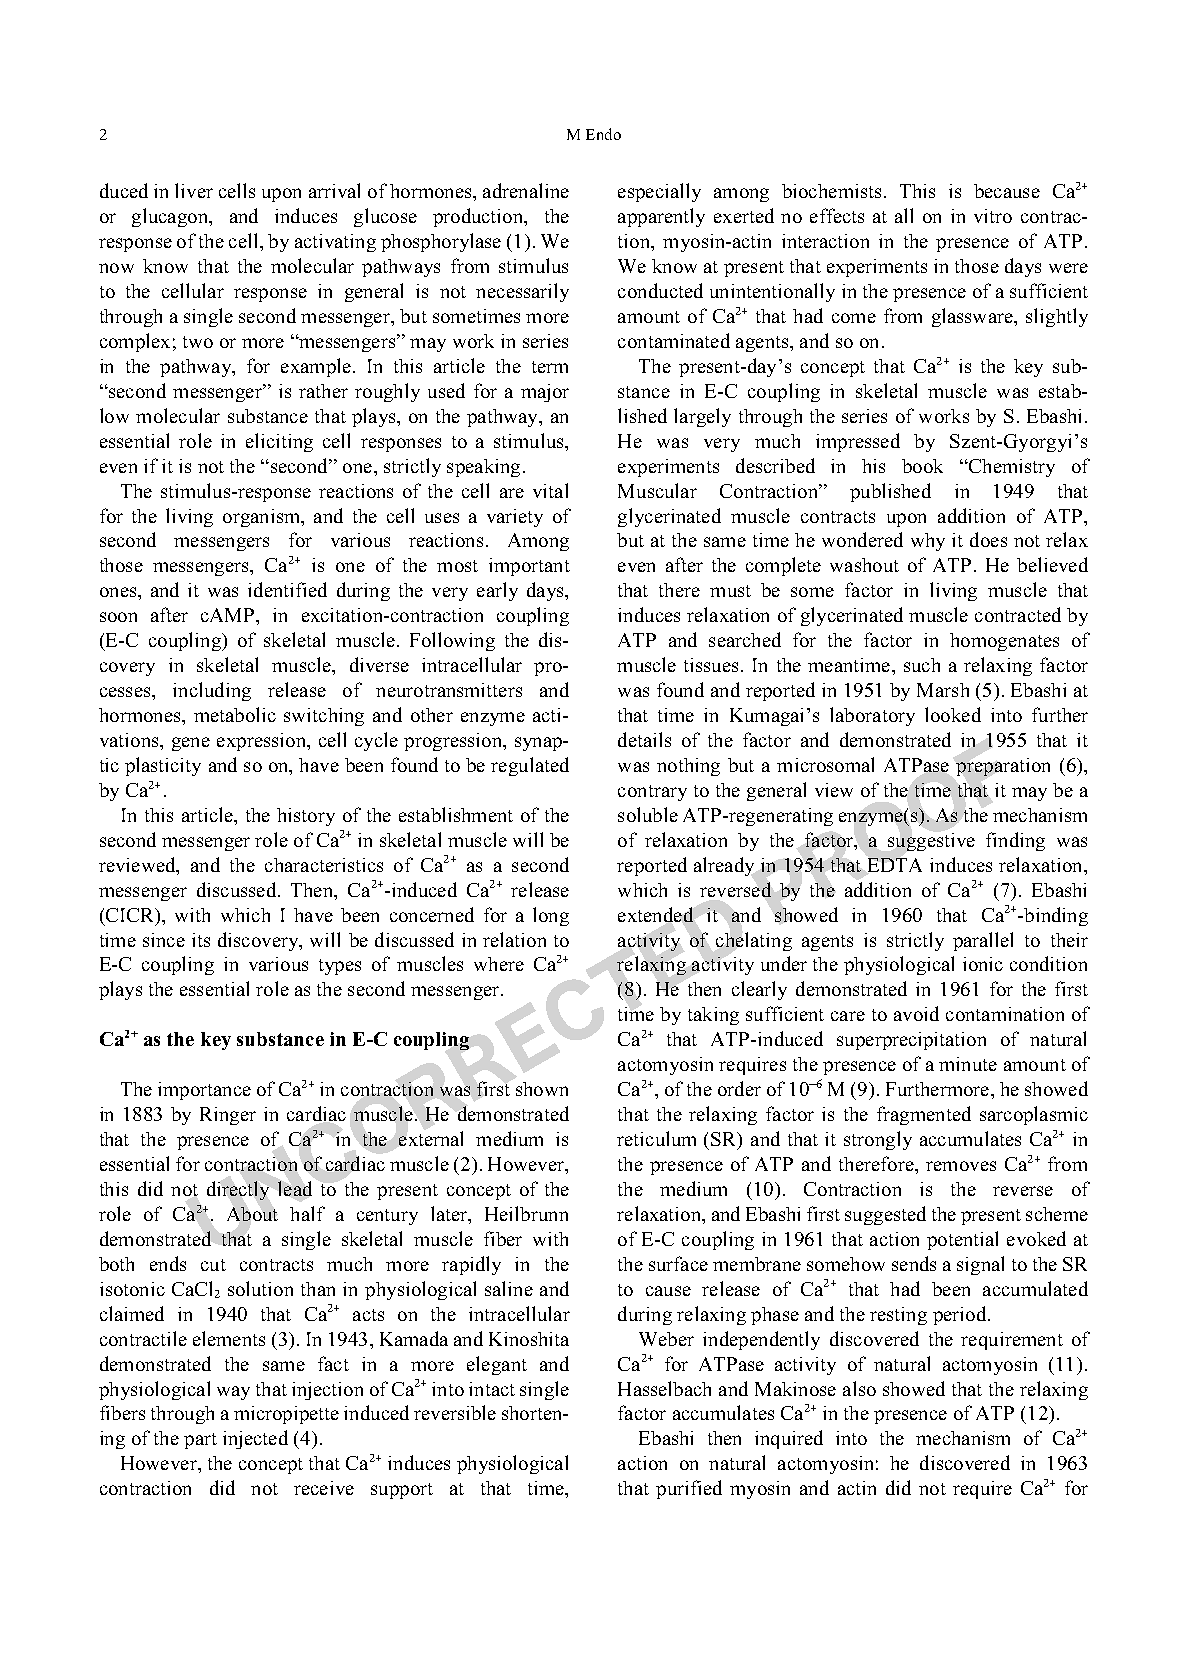 This image has width=1187, height=1680. What do you see at coordinates (859, 1388) in the image?
I see `also` at bounding box center [859, 1388].
